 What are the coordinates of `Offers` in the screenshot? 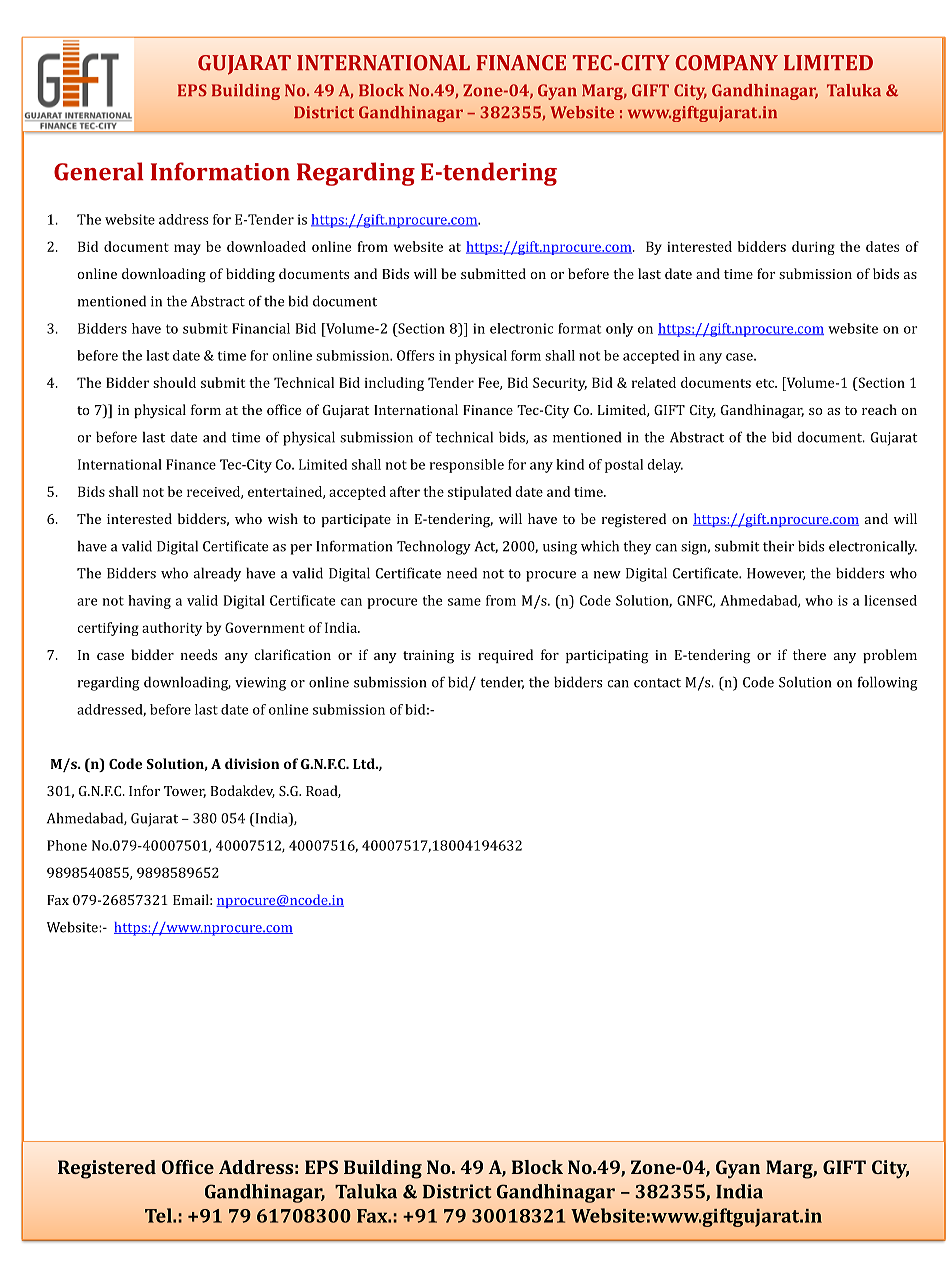 It's located at (415, 355).
